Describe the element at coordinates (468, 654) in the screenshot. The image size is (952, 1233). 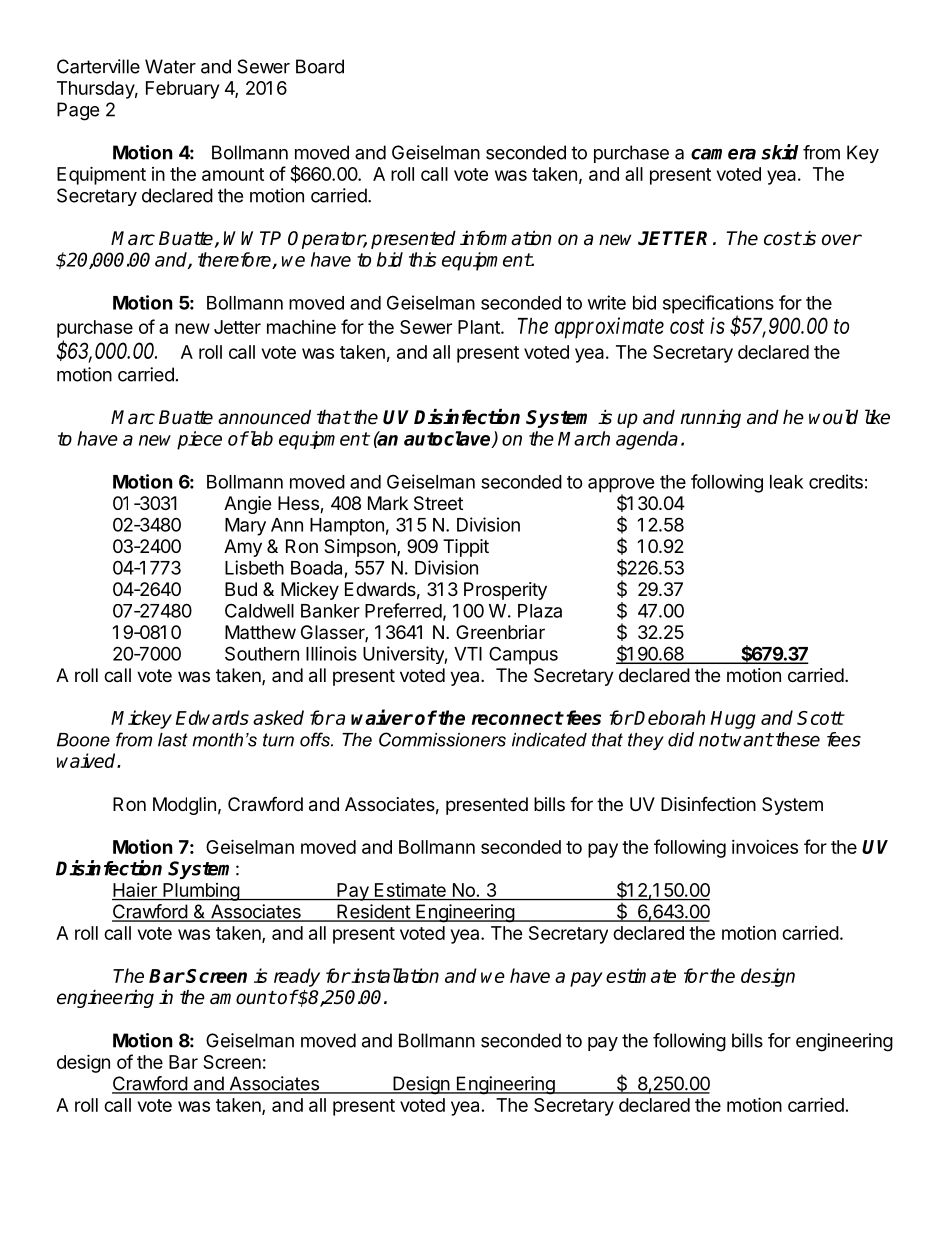
I see `VTI` at that location.
